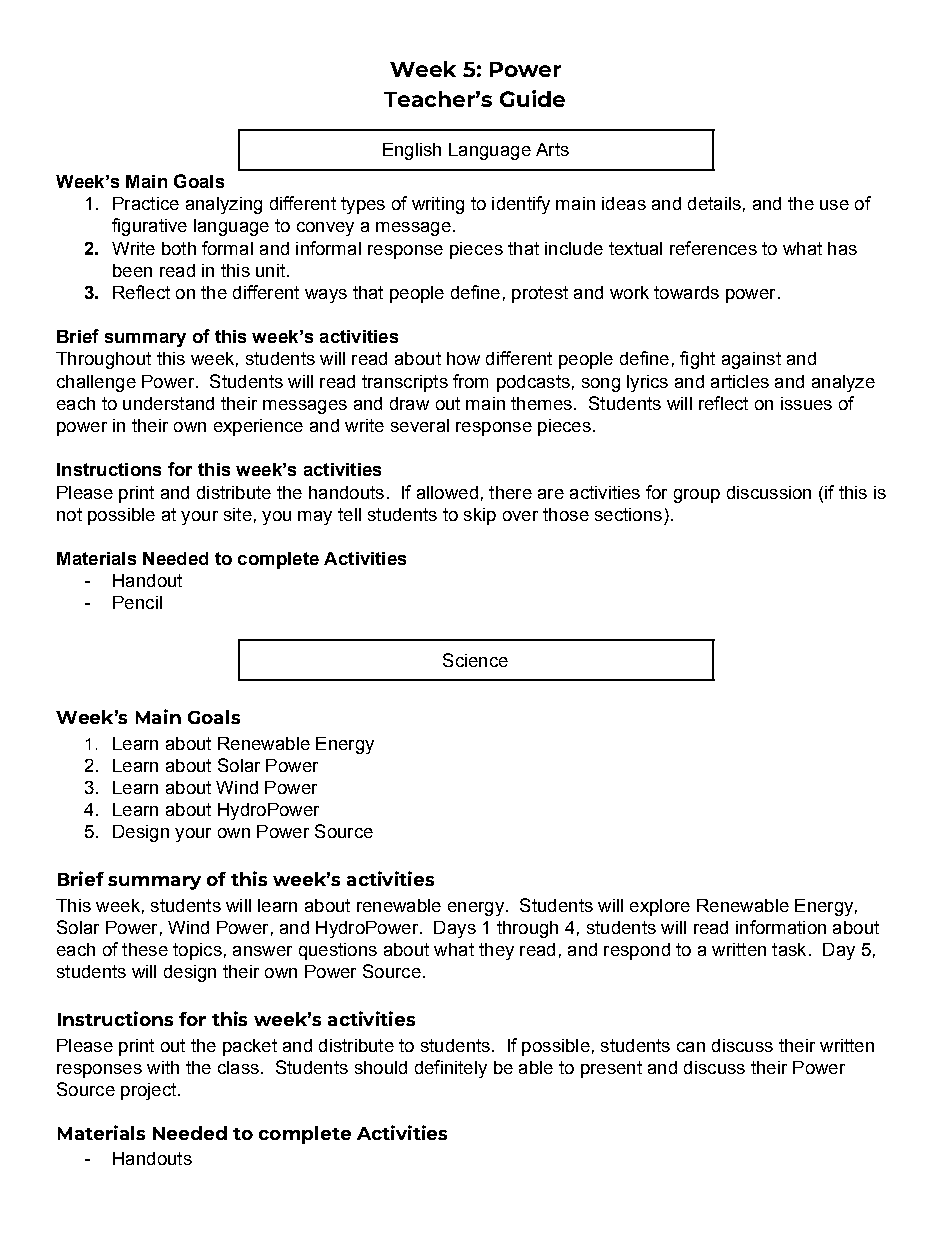 The width and height of the screenshot is (952, 1233). Describe the element at coordinates (412, 151) in the screenshot. I see `English` at that location.
